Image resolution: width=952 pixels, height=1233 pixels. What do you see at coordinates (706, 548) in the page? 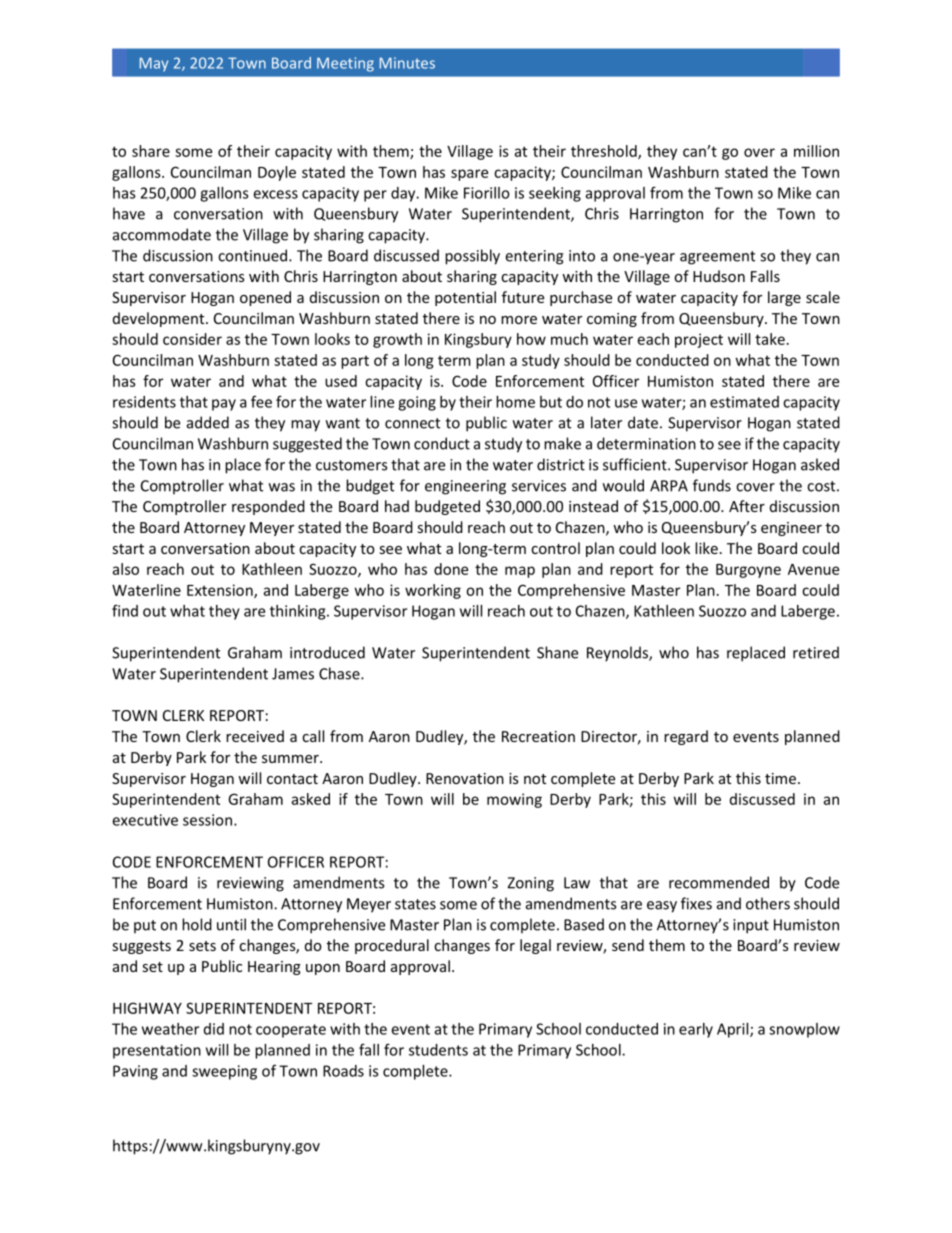
I see `like` at bounding box center [706, 548].
